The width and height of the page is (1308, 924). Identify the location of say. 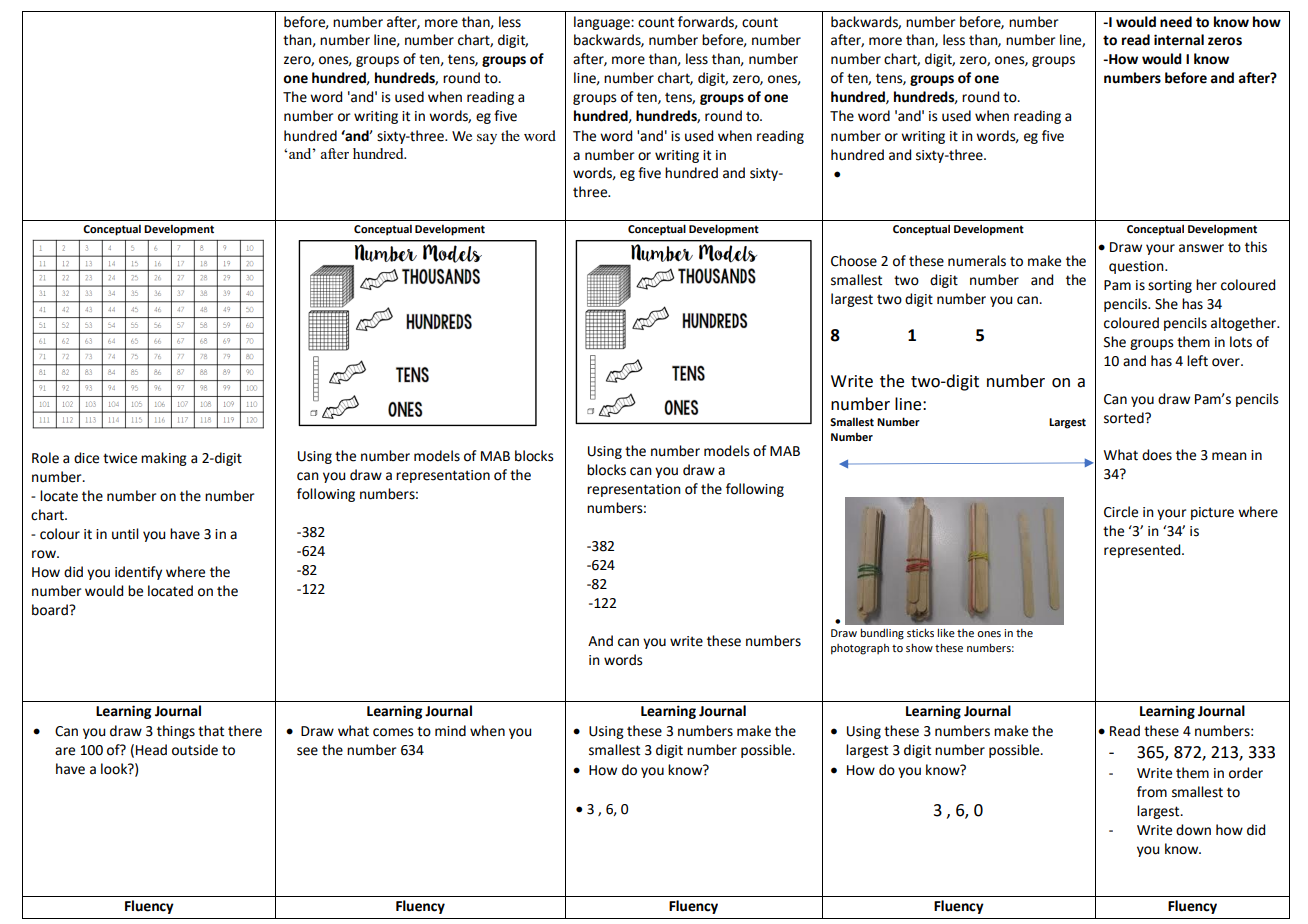
(487, 139).
